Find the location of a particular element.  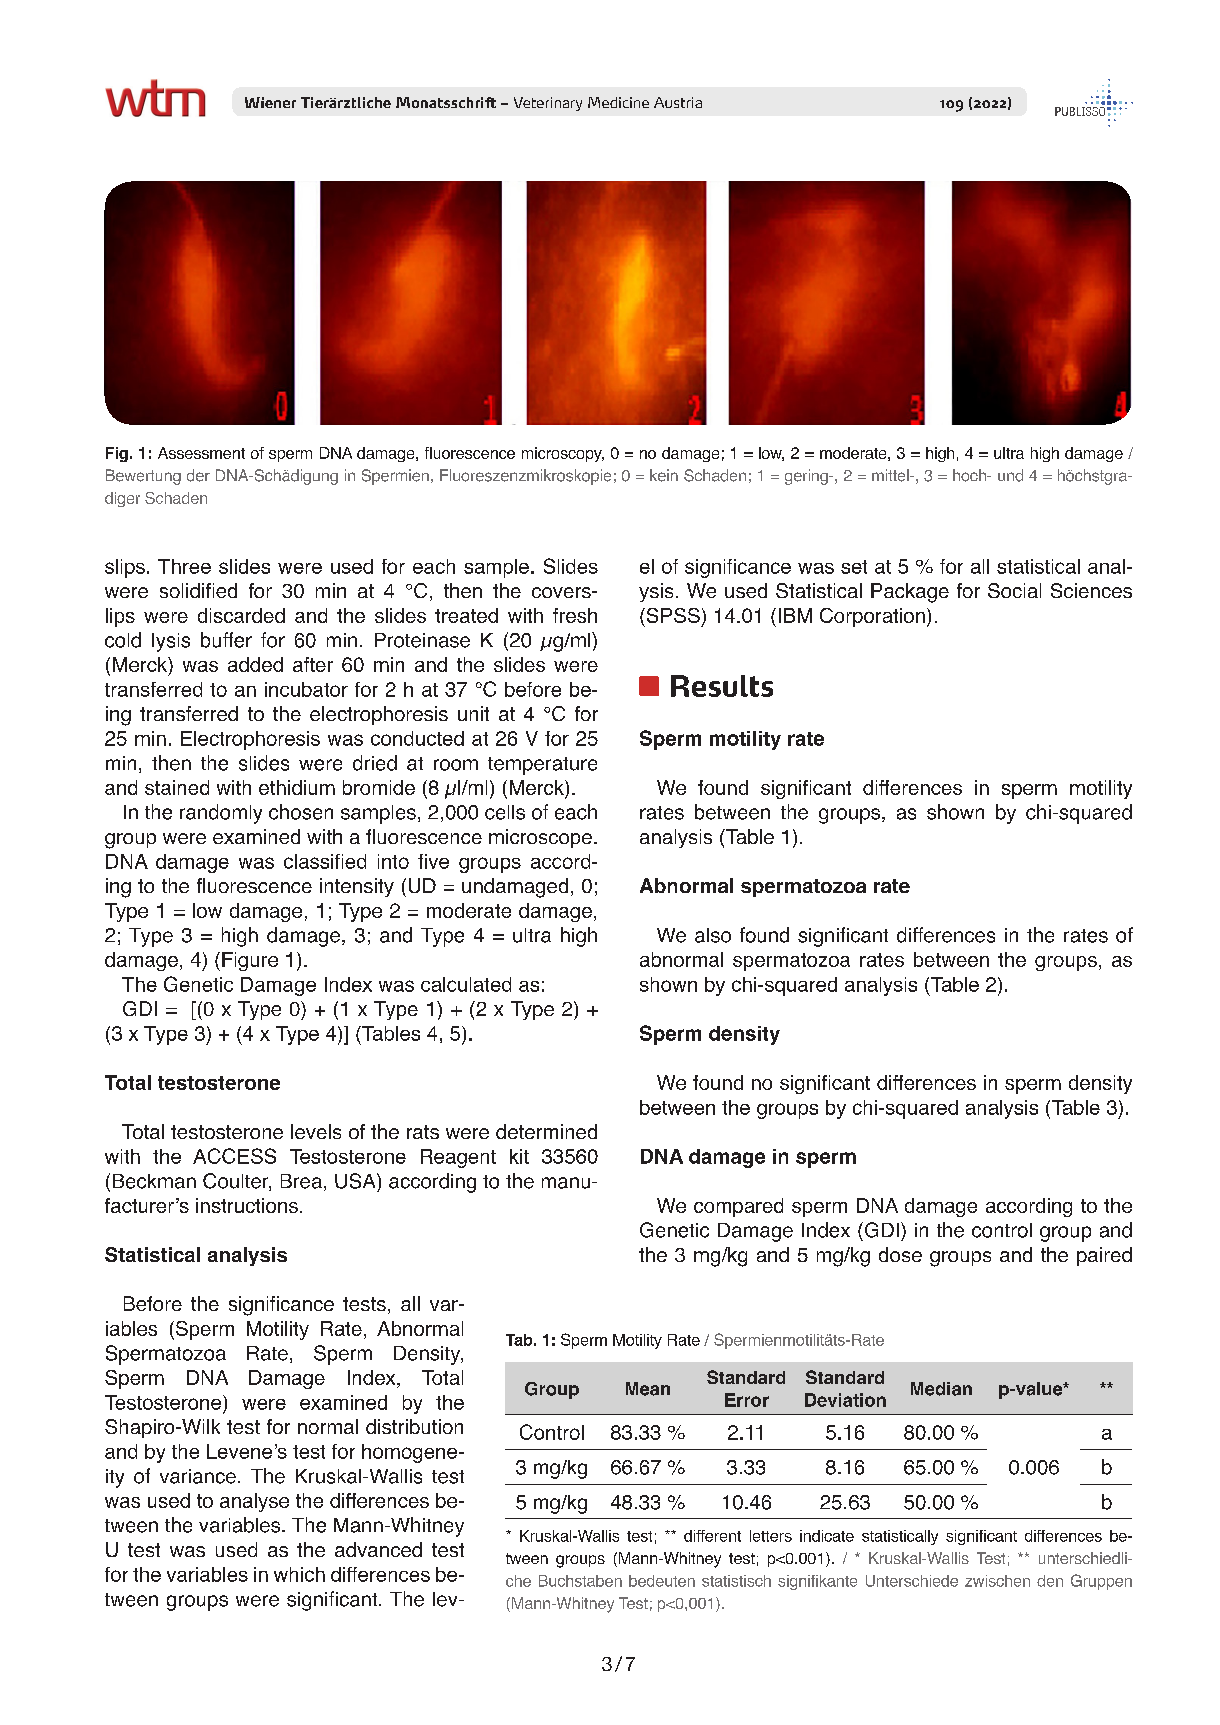

Austria is located at coordinates (678, 102).
